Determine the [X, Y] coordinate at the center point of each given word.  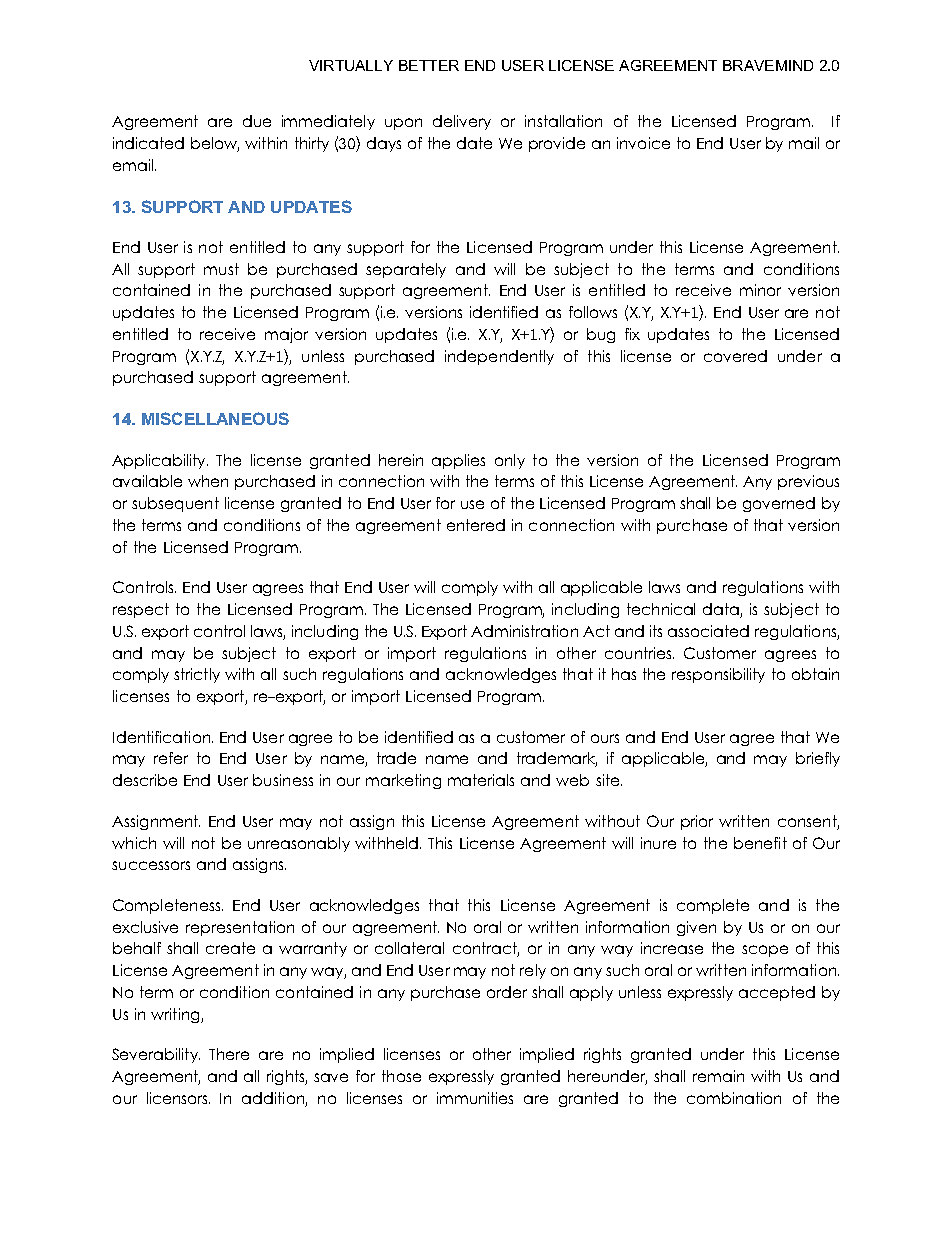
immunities [475, 1098]
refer [171, 758]
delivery [462, 122]
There [229, 1054]
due [257, 121]
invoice [643, 143]
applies [458, 461]
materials [481, 780]
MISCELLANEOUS [215, 418]
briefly [818, 759]
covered [735, 356]
